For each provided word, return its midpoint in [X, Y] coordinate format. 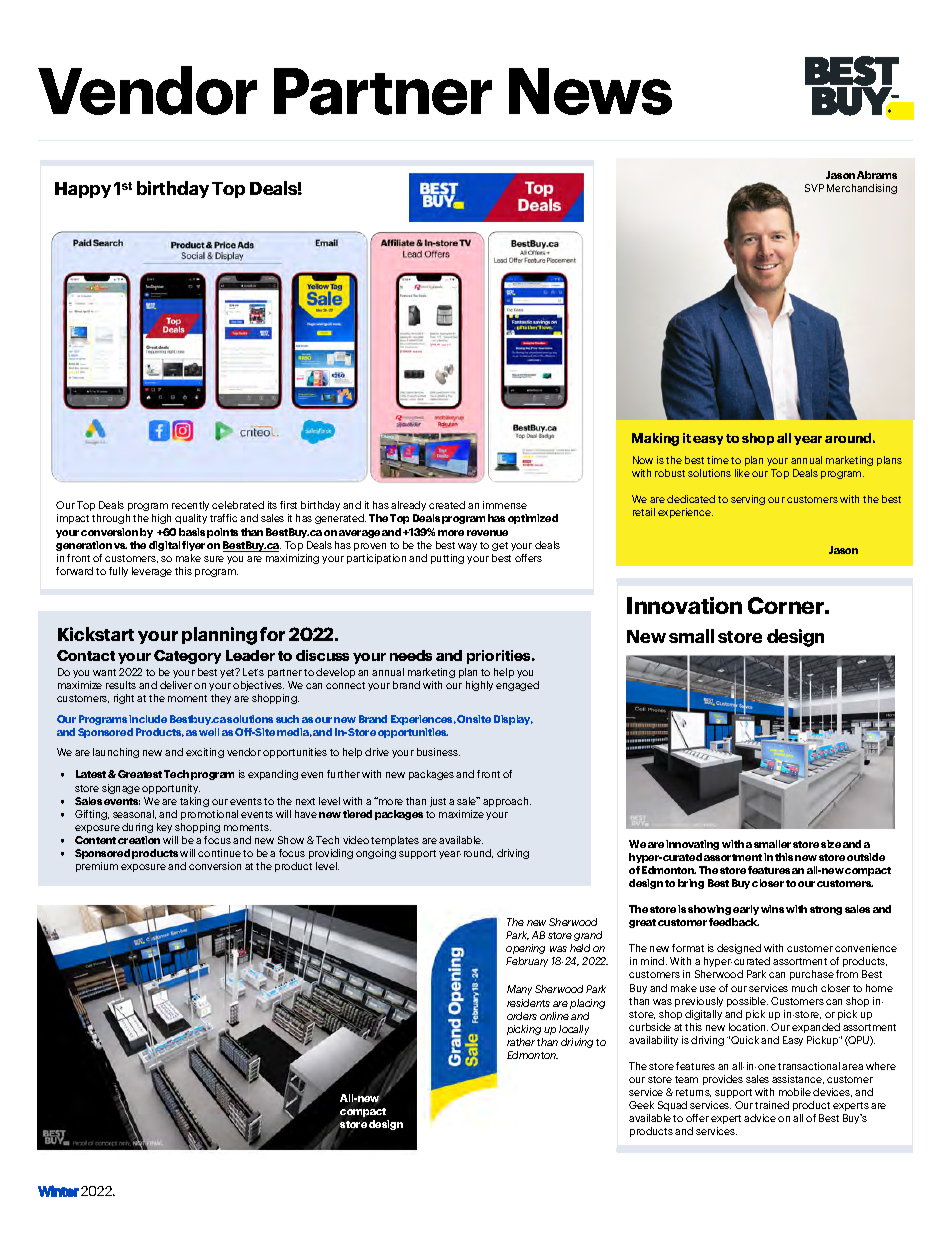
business [438, 752]
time [718, 460]
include [148, 719]
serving [748, 500]
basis [192, 532]
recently [190, 506]
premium [97, 867]
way [467, 547]
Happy [83, 190]
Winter [58, 1191]
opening [525, 949]
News [590, 91]
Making [655, 439]
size [831, 844]
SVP [814, 188]
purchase [812, 975]
